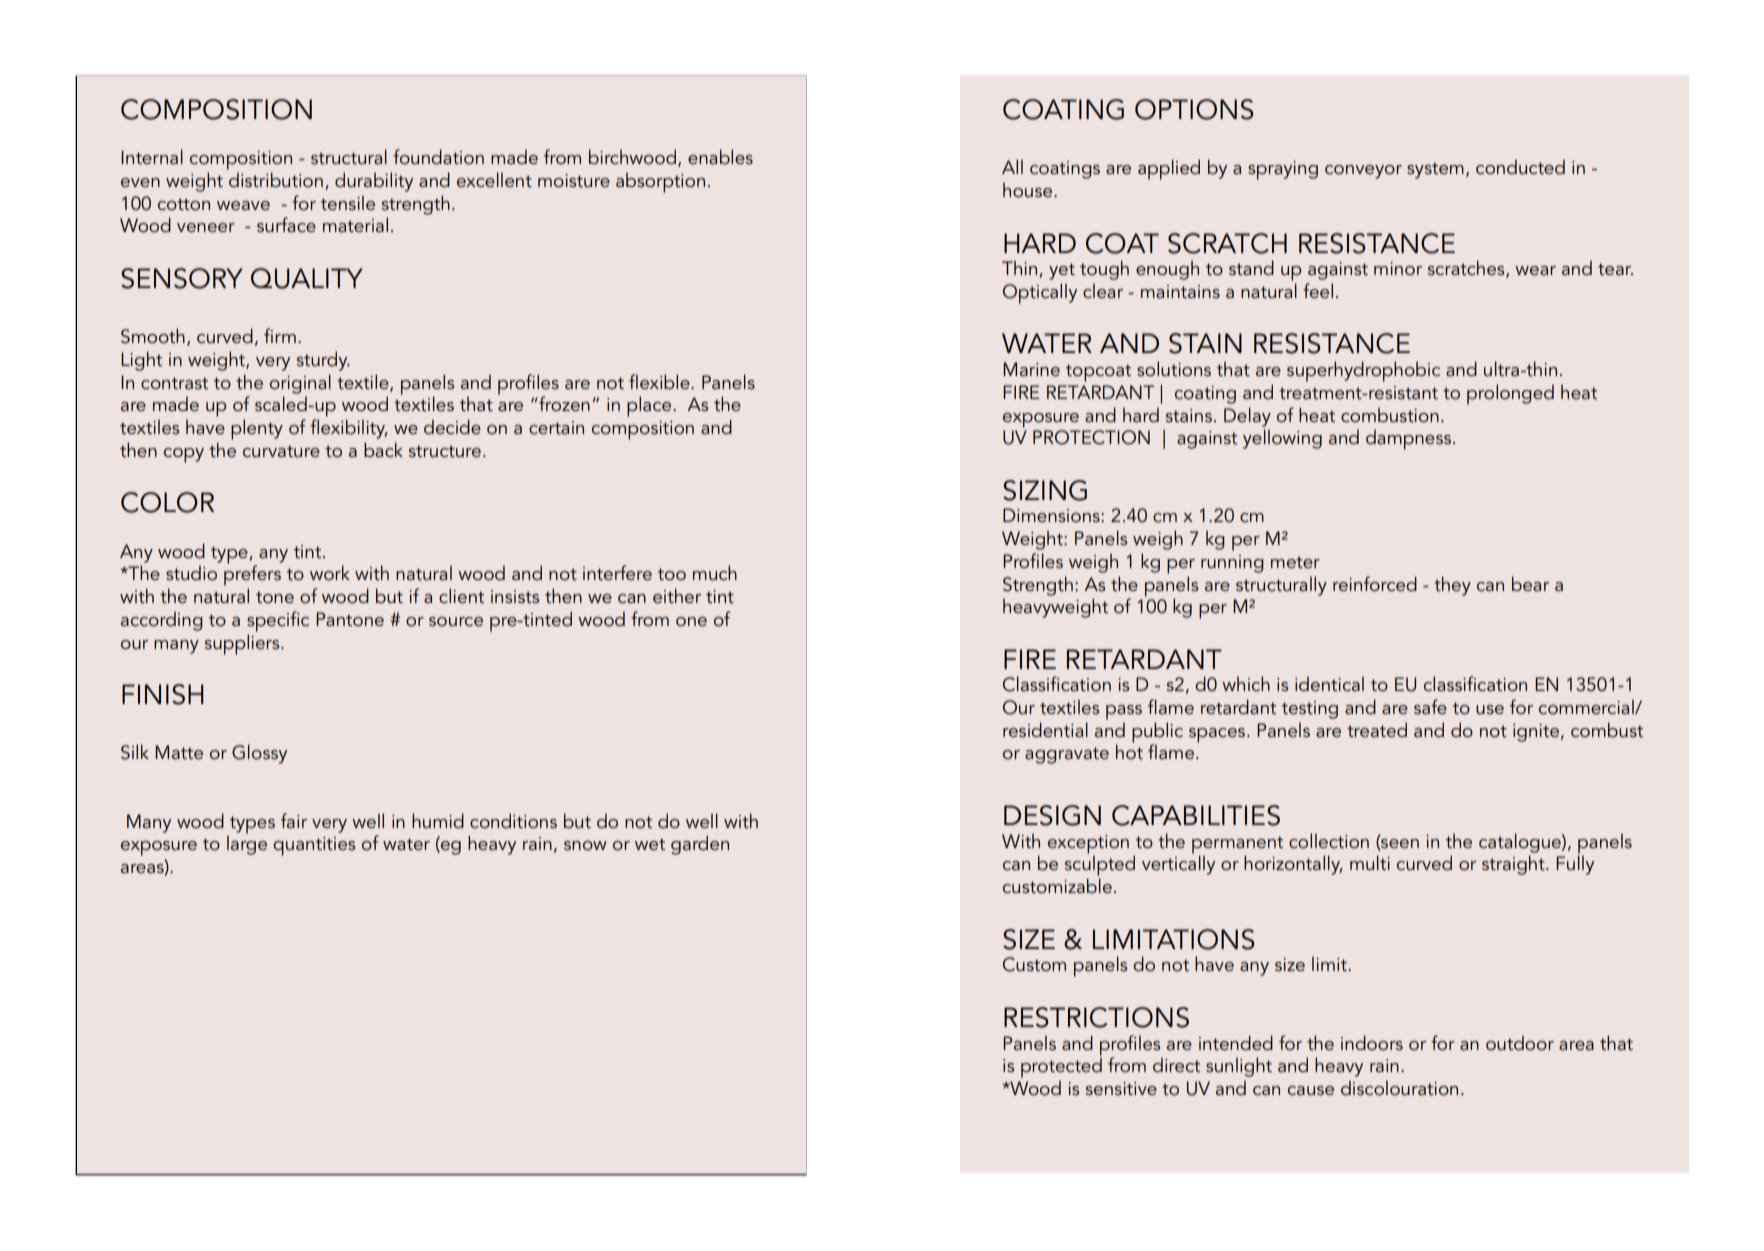  Describe the element at coordinates (1061, 1066) in the page. I see `protected` at that location.
